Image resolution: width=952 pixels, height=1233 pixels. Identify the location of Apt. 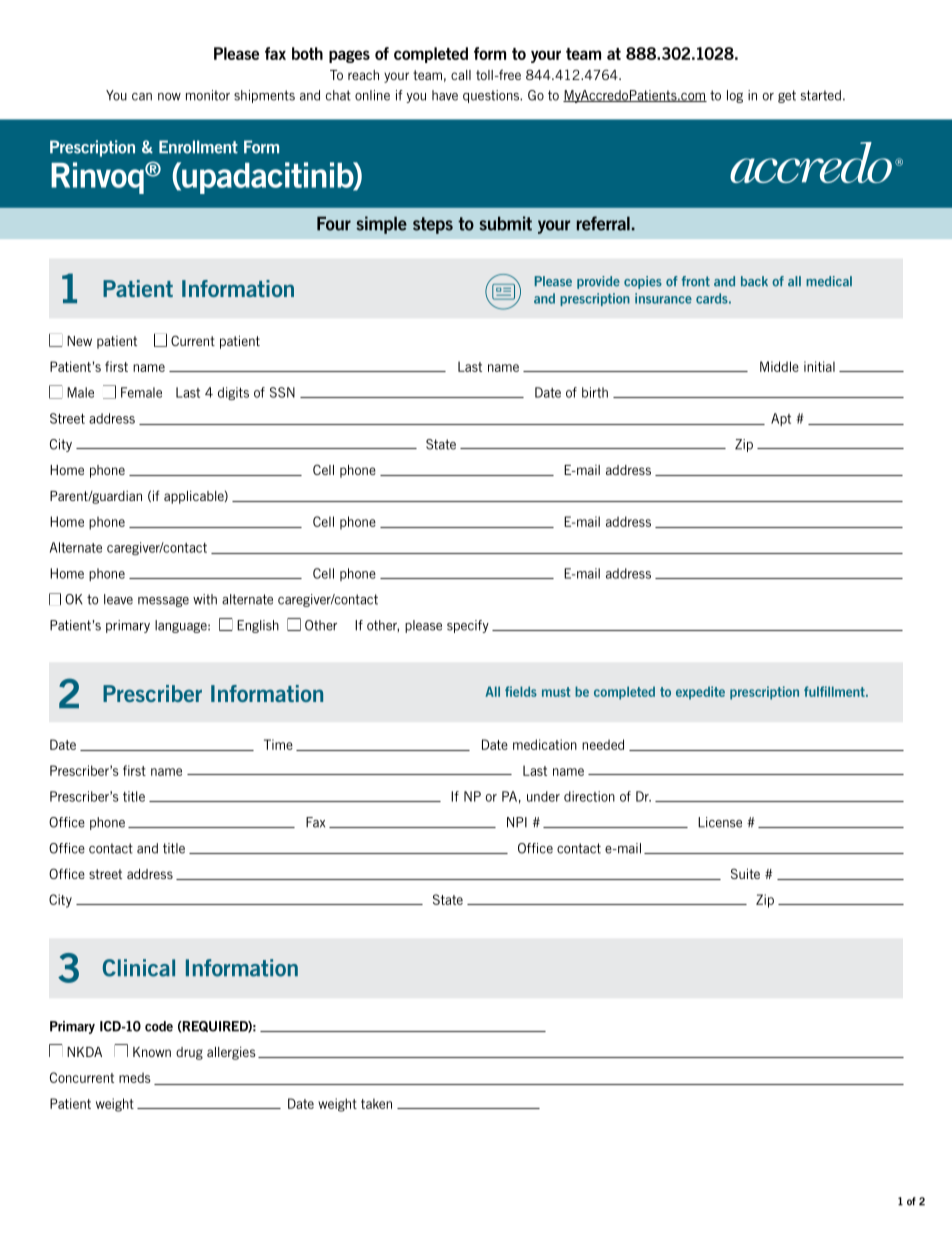
(781, 419).
